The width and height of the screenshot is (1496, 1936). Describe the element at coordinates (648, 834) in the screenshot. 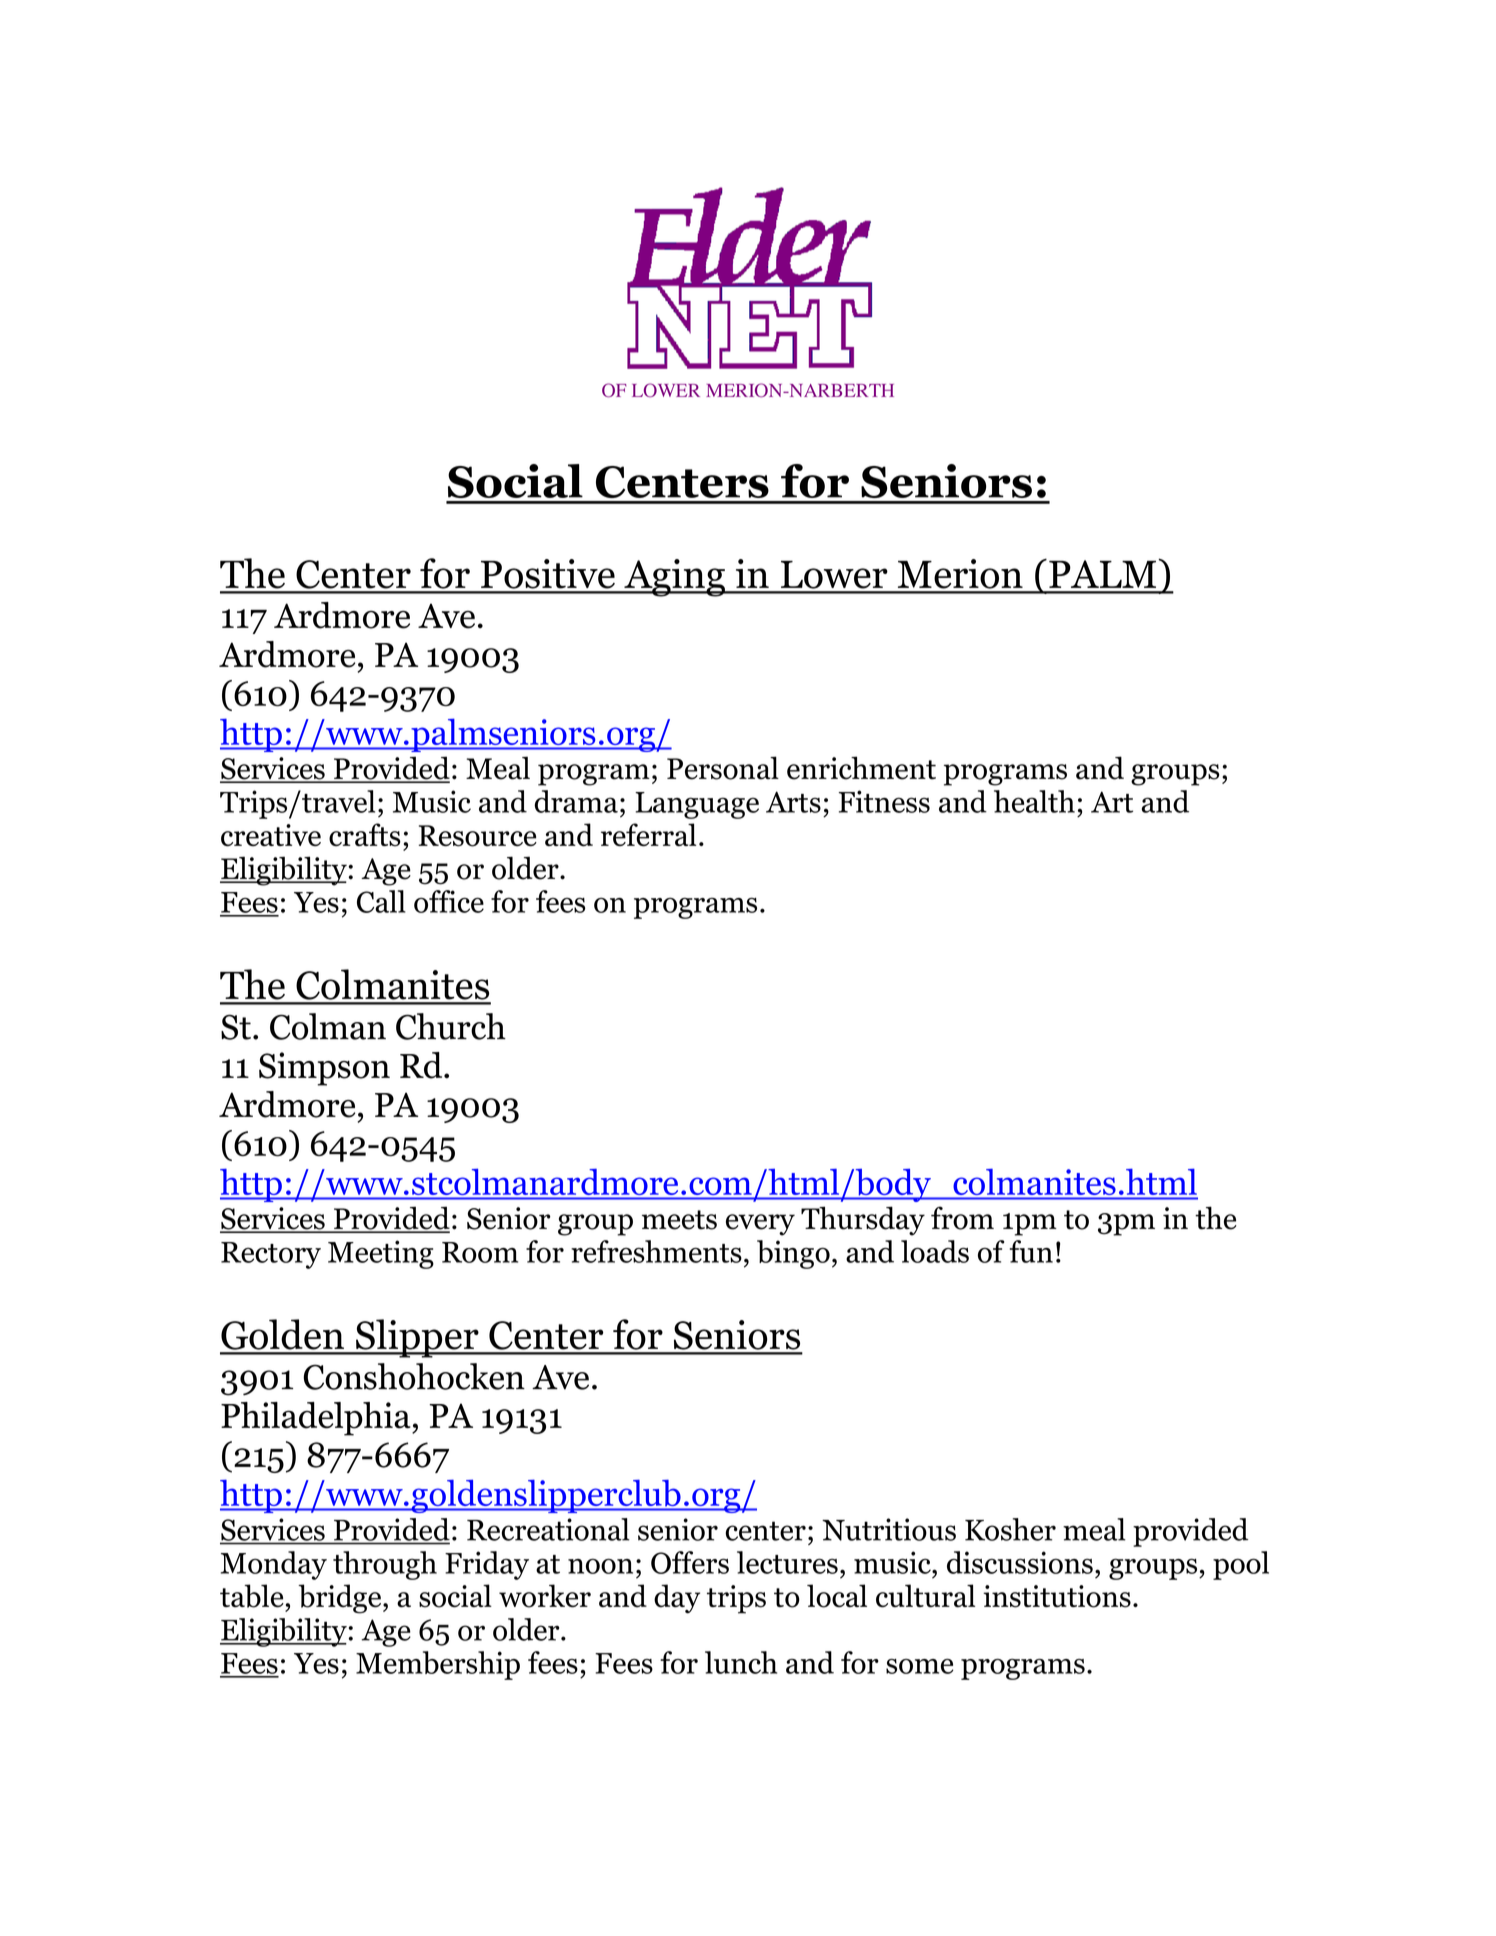

I see `referral` at that location.
